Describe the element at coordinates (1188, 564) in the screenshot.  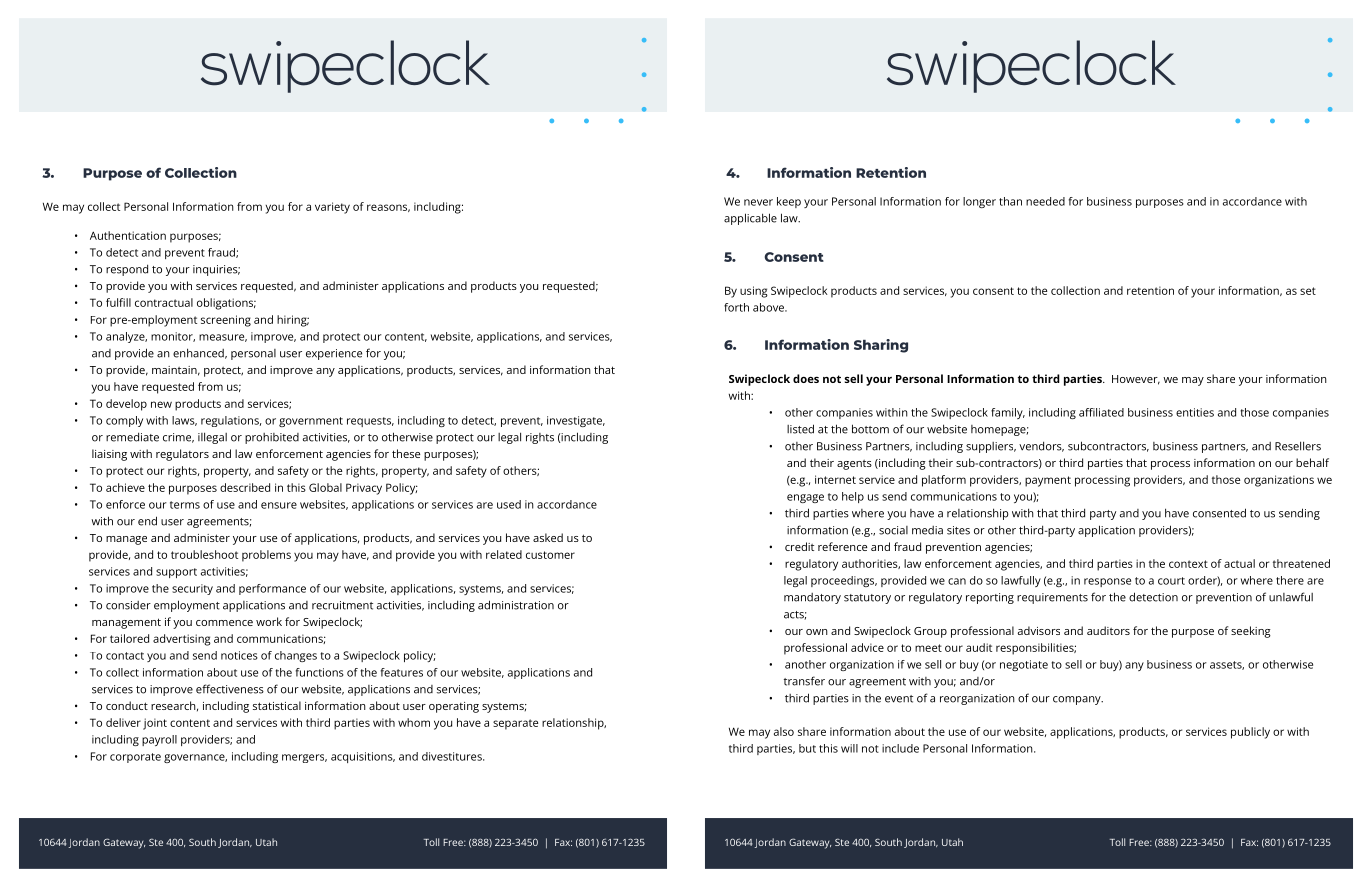
I see `context` at that location.
